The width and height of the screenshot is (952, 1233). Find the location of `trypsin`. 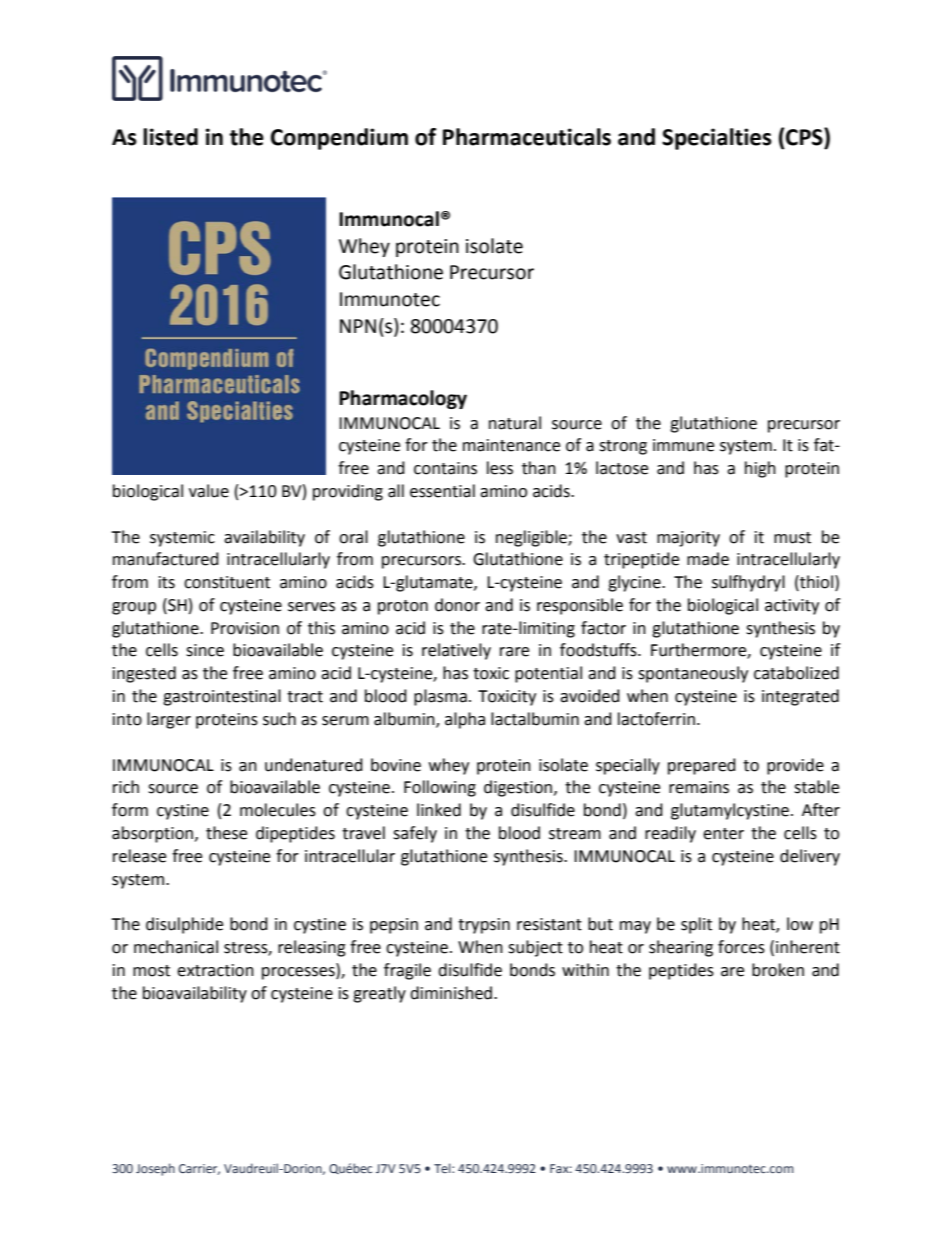

trypsin is located at coordinates (484, 926).
